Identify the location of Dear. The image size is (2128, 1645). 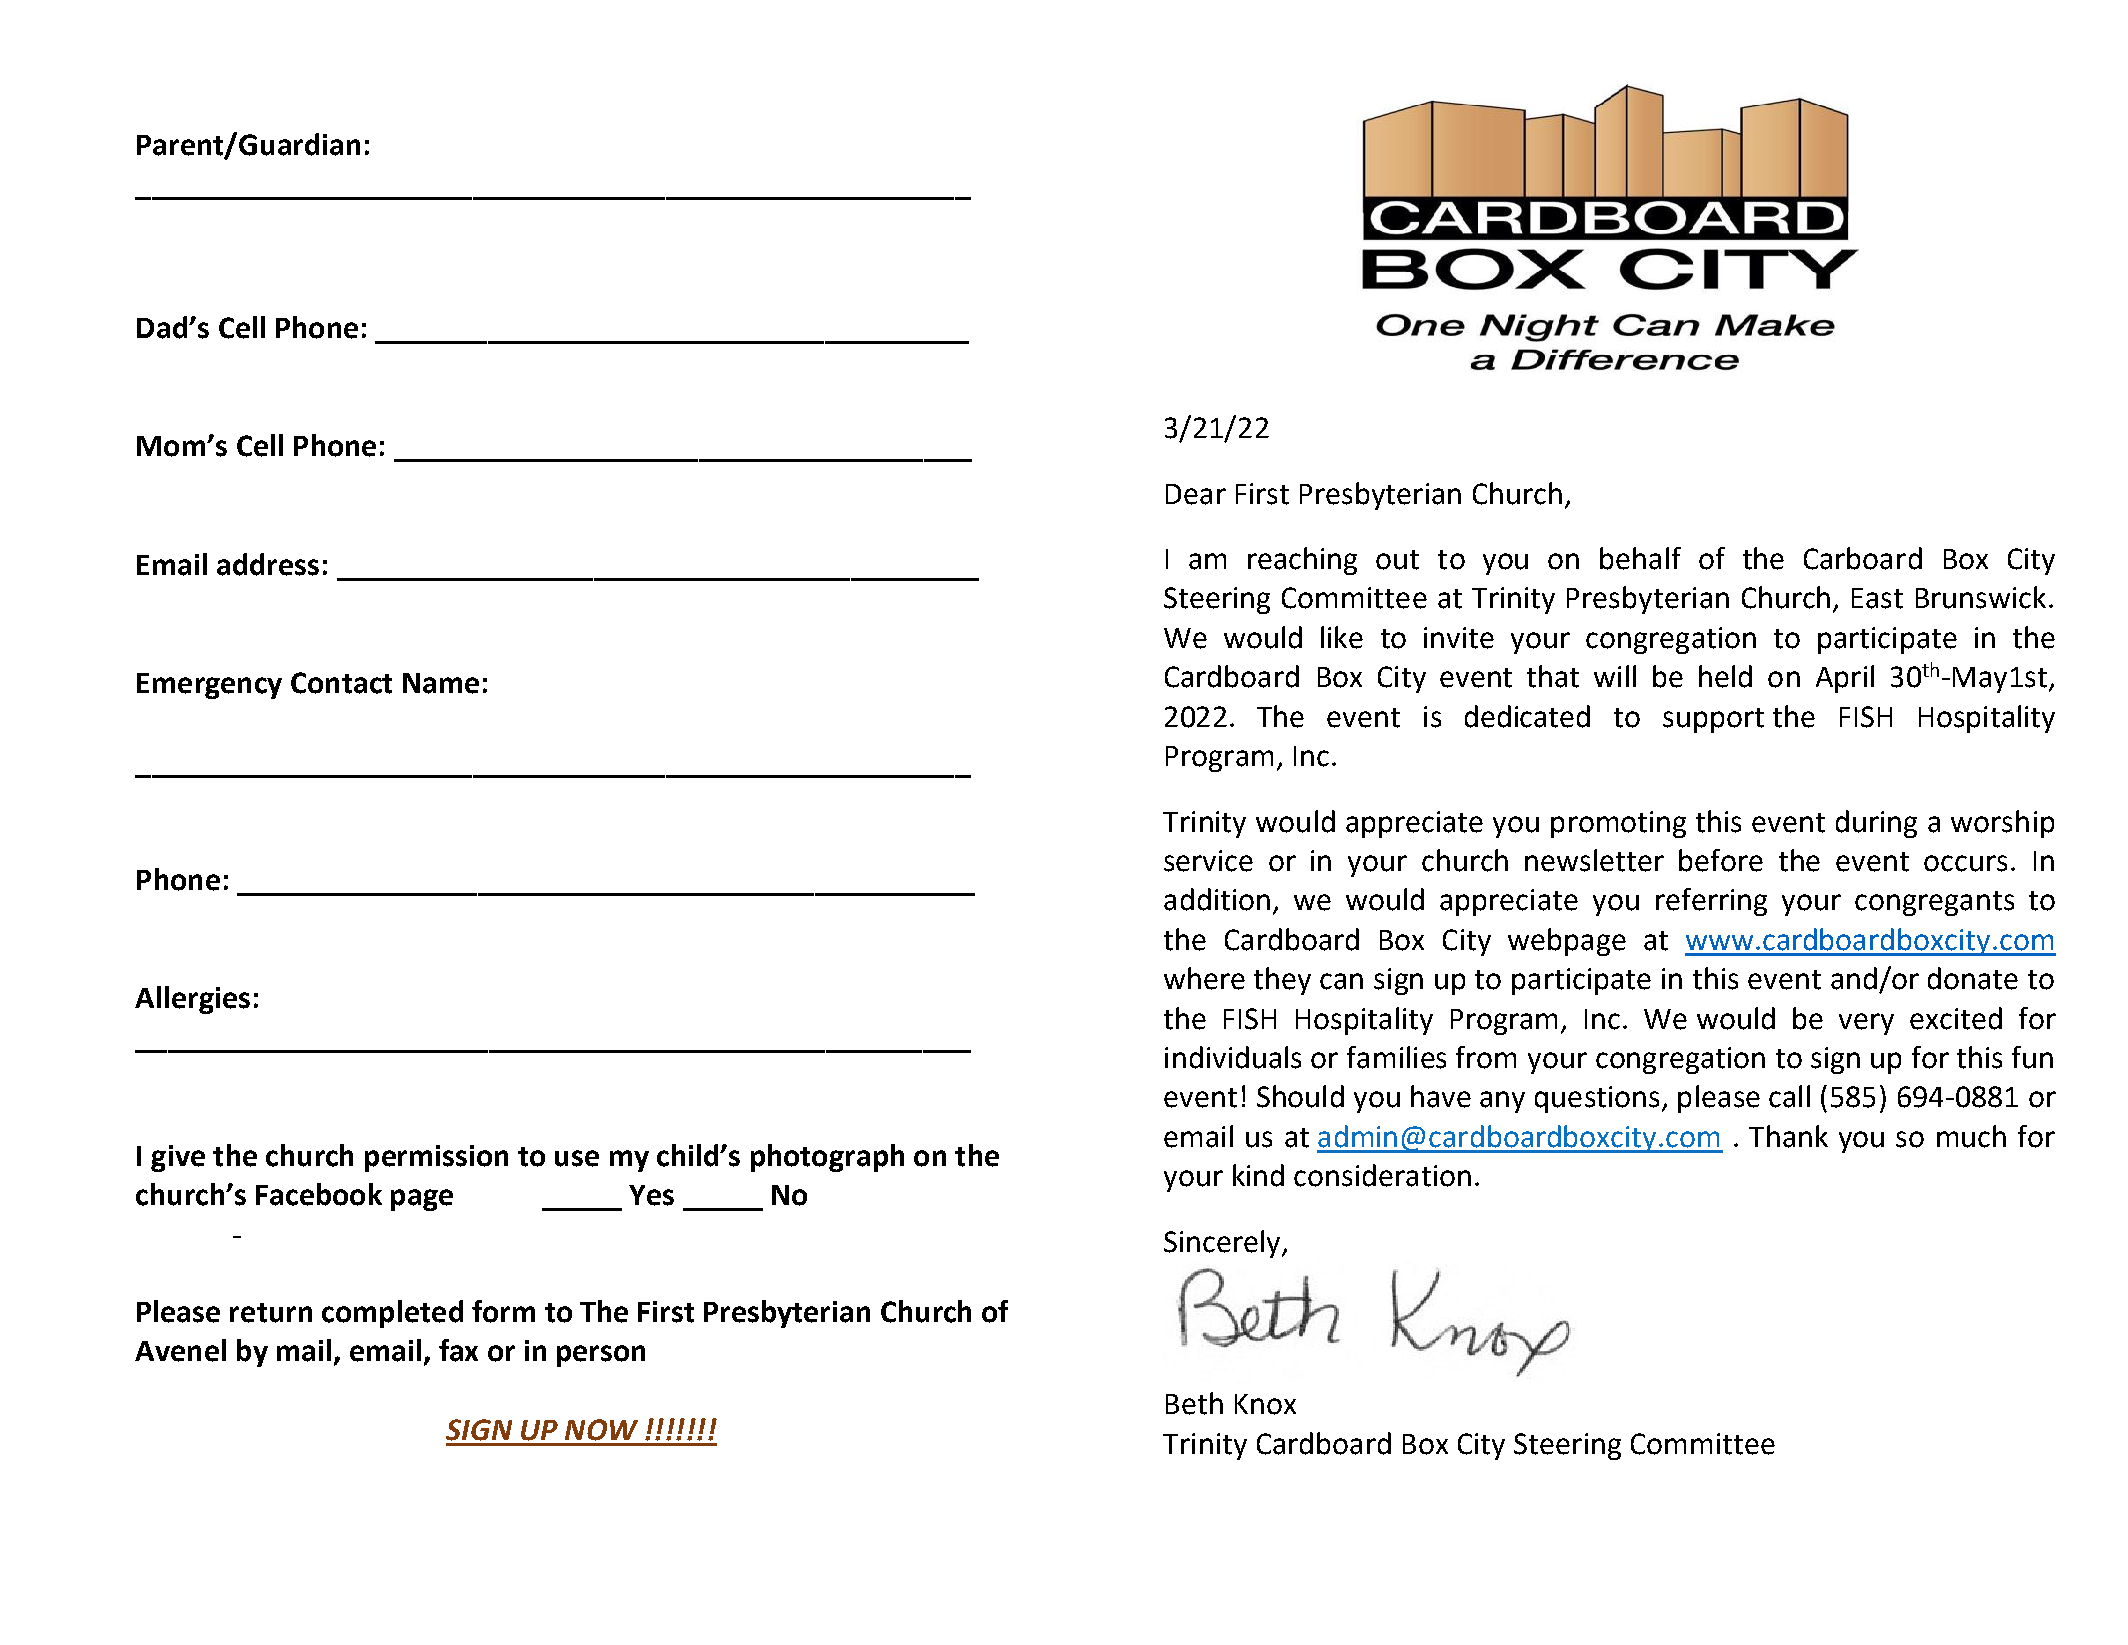
(1196, 494).
